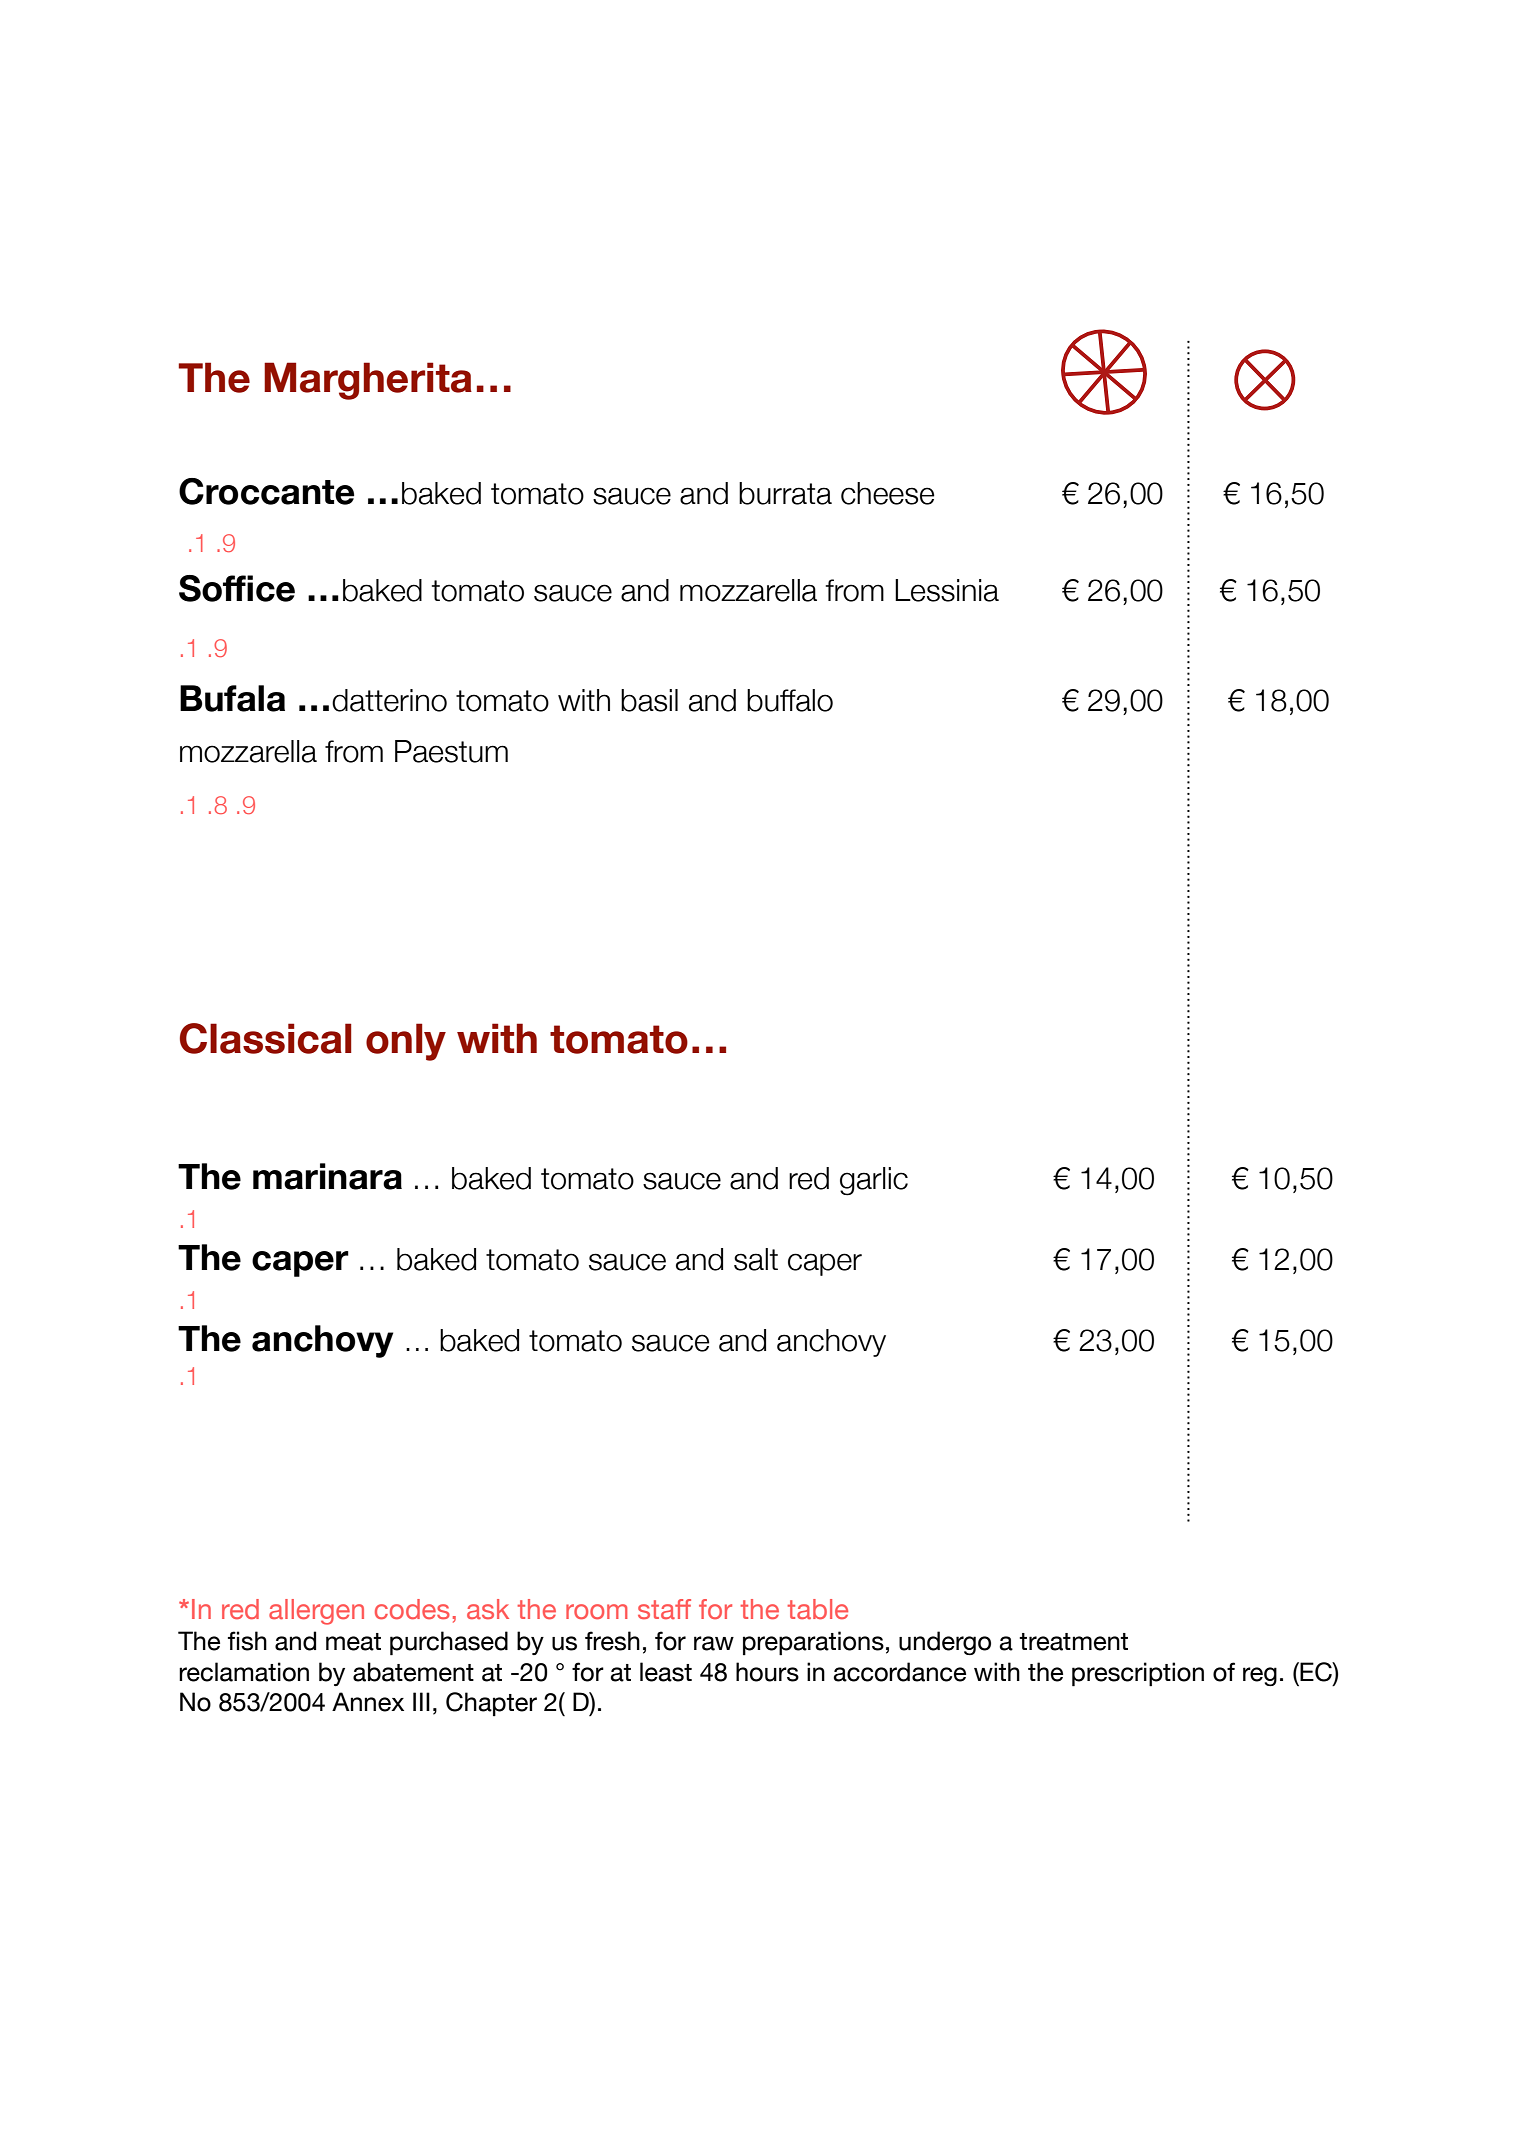  What do you see at coordinates (649, 700) in the page?
I see `basil` at bounding box center [649, 700].
